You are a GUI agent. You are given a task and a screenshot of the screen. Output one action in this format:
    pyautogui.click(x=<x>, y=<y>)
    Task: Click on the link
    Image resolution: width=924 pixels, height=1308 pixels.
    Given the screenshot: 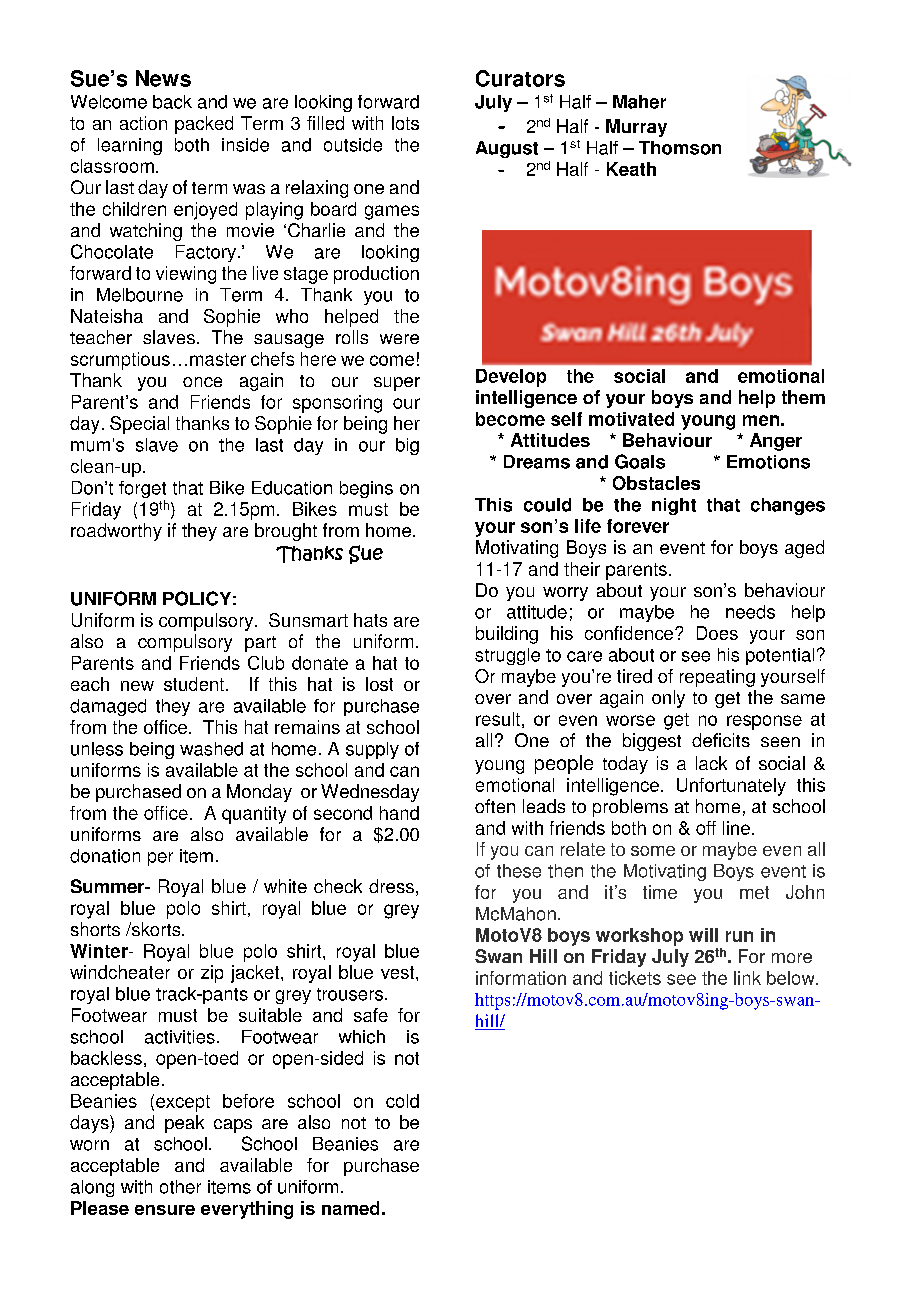 What is the action you would take?
    pyautogui.click(x=747, y=978)
